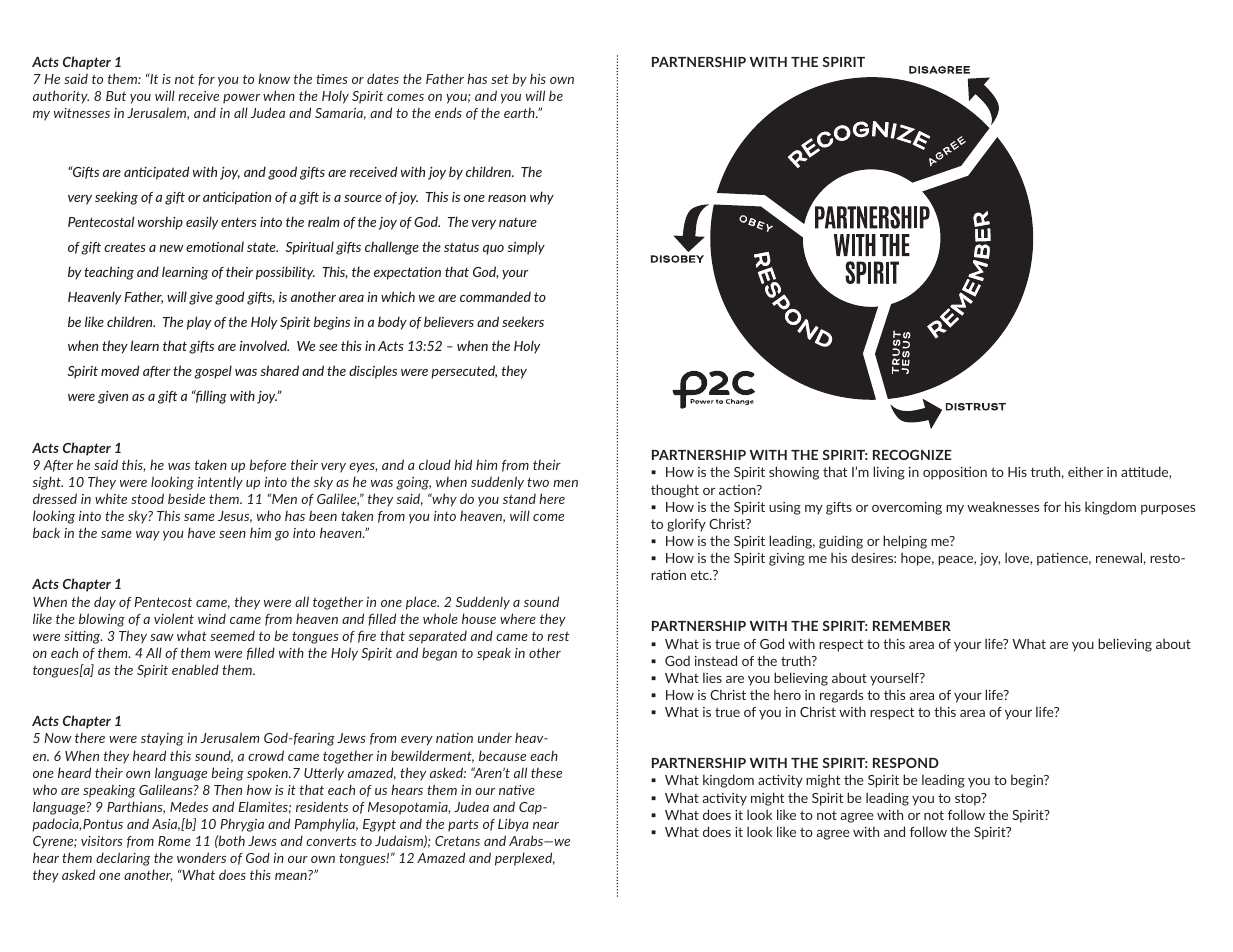 This screenshot has width=1233, height=952. Describe the element at coordinates (912, 626) in the screenshot. I see `REMEMBER` at that location.
